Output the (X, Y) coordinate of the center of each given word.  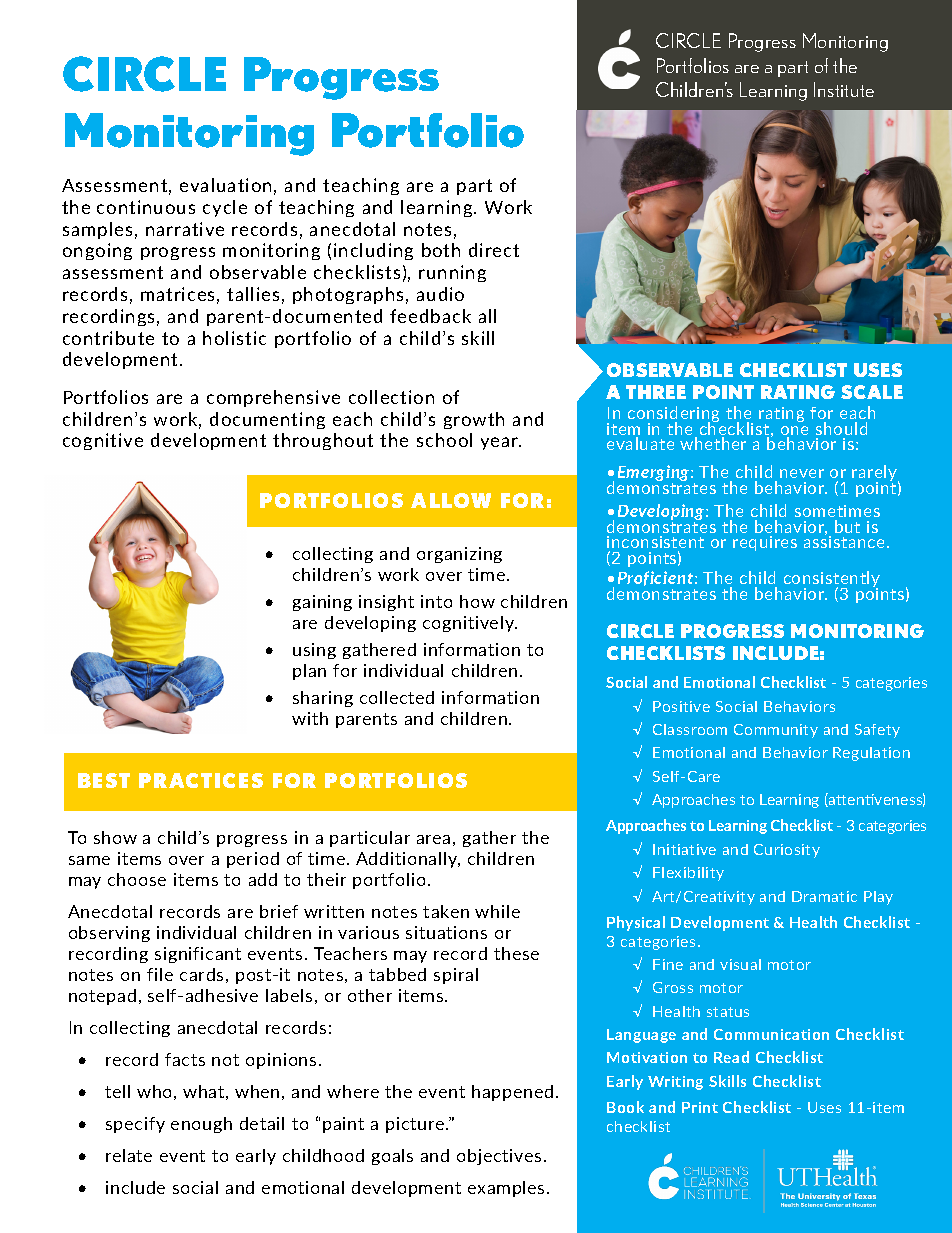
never (802, 473)
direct (494, 250)
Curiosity (787, 851)
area (433, 839)
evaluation (225, 185)
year (501, 443)
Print (700, 1107)
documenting (267, 420)
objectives (499, 1157)
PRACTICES (201, 780)
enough (201, 1125)
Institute (844, 89)
